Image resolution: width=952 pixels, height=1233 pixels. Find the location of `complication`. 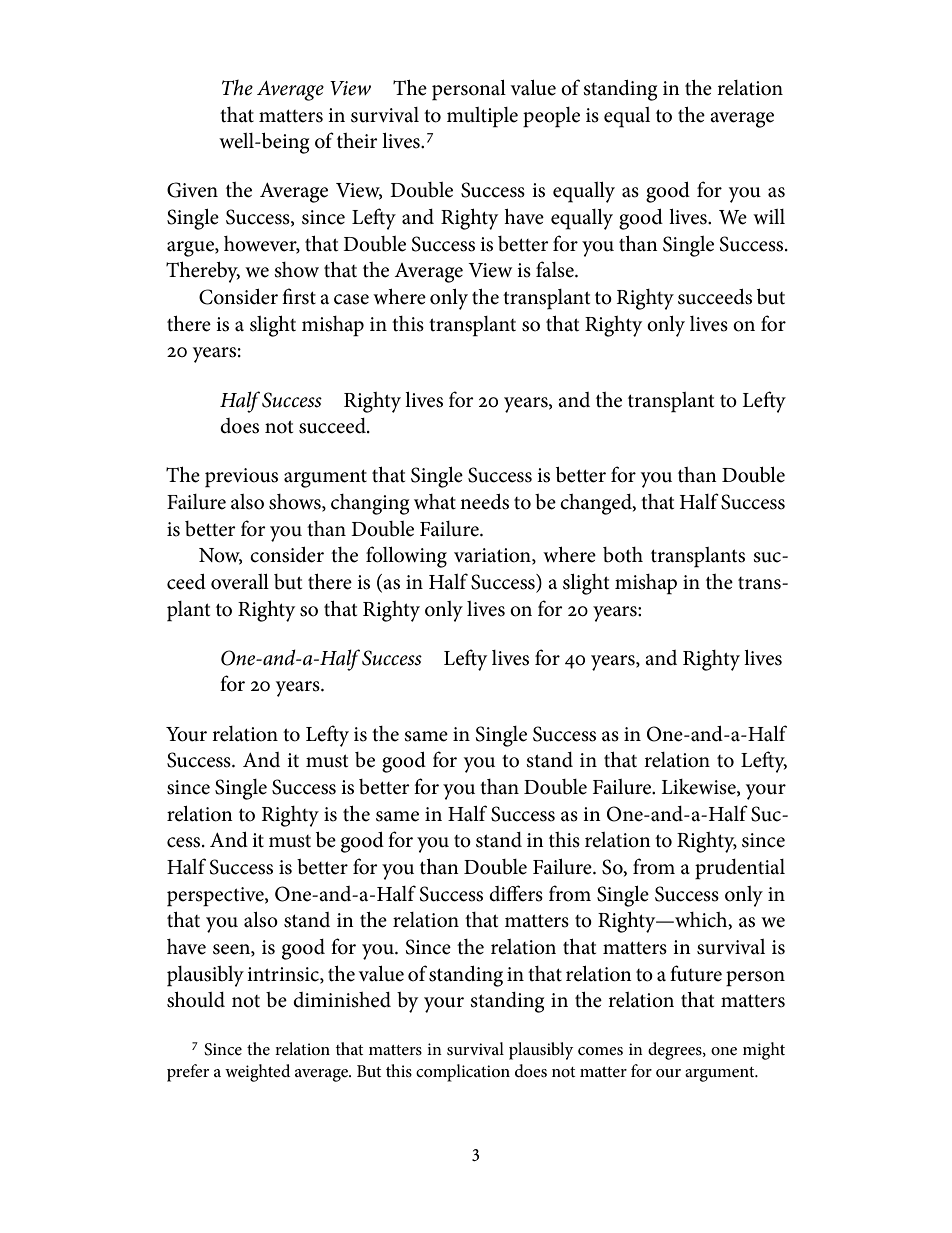

complication is located at coordinates (463, 1073).
